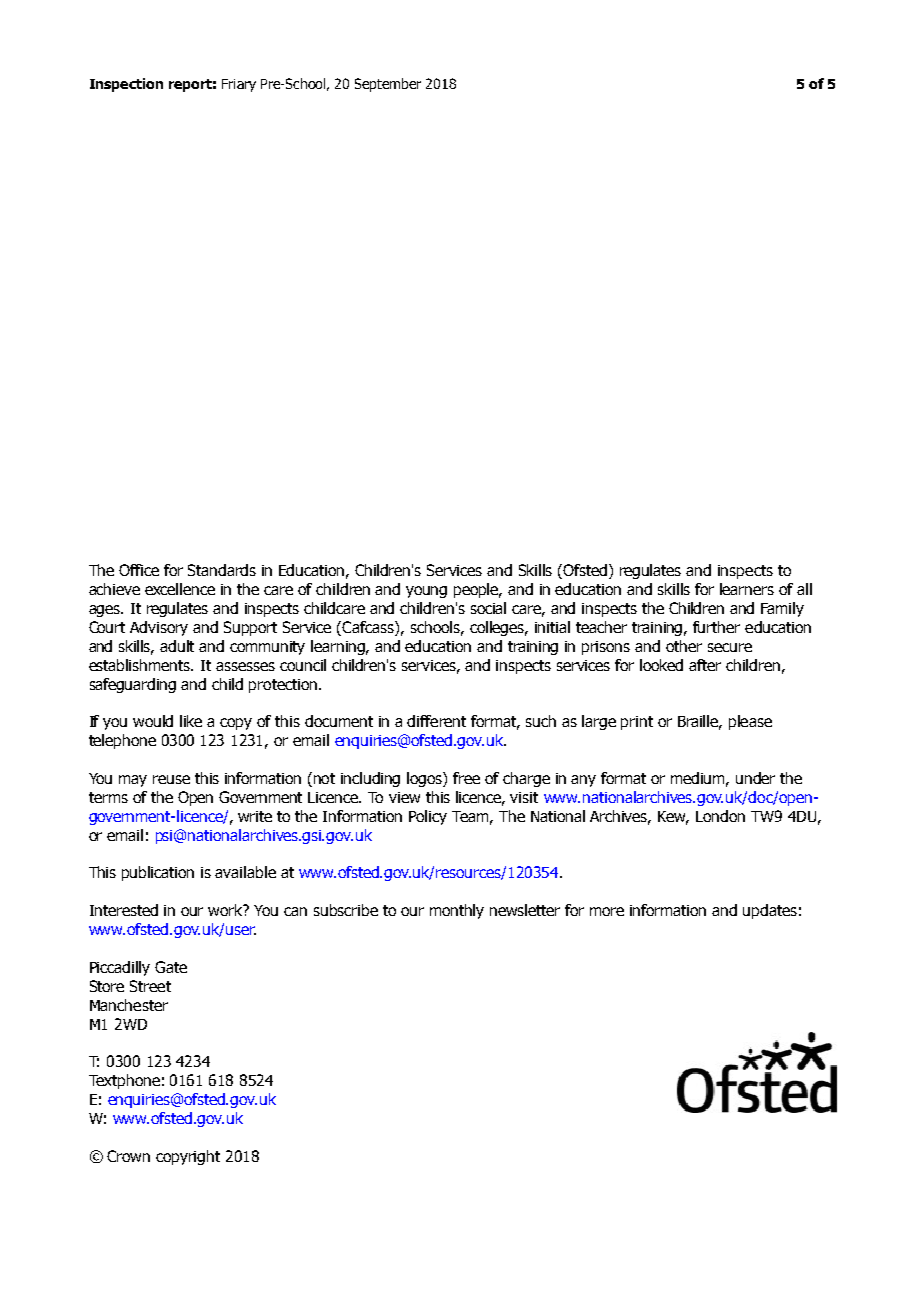 Image resolution: width=924 pixels, height=1310 pixels. I want to click on monthly, so click(457, 911).
